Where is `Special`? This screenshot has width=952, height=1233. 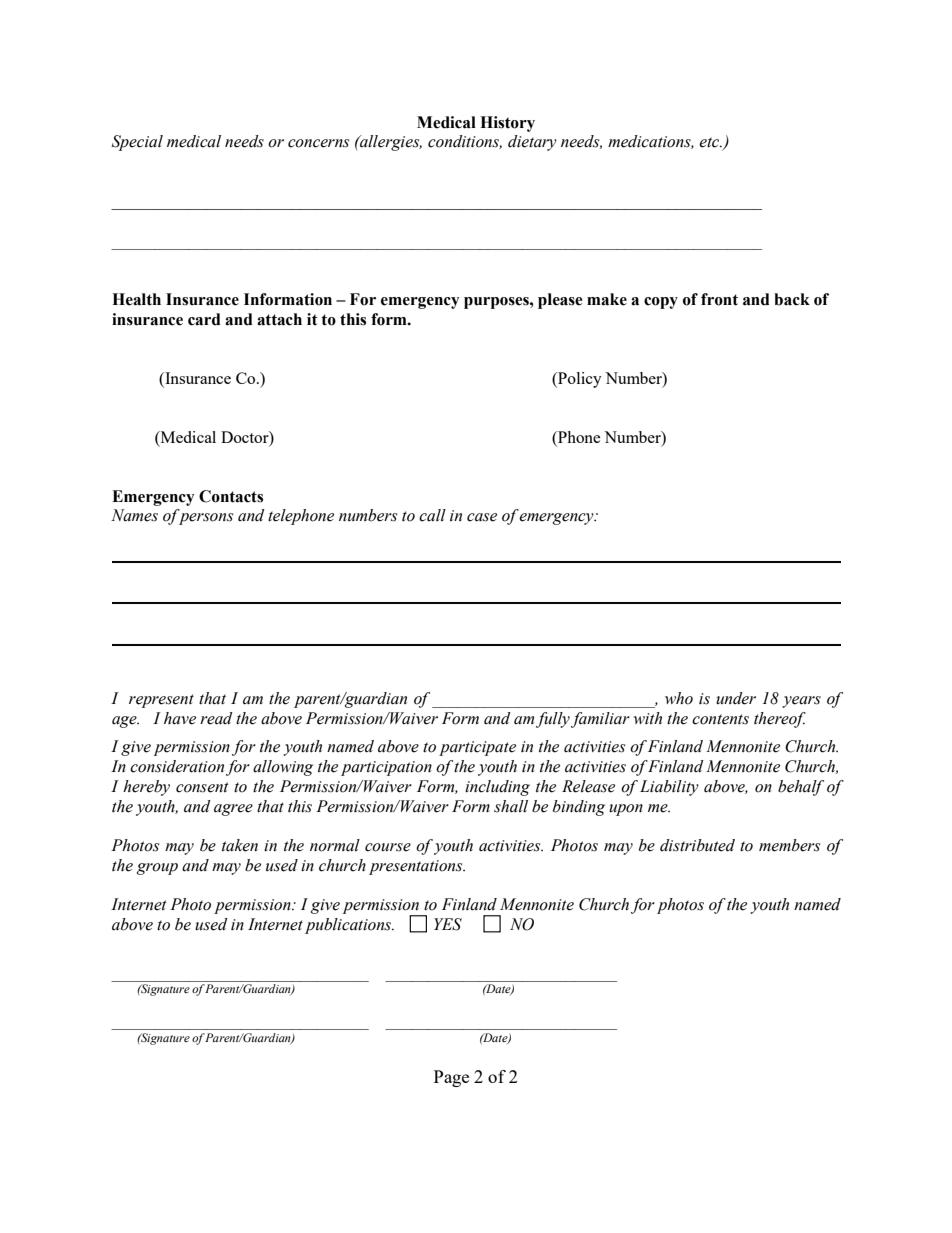
Special is located at coordinates (137, 143).
